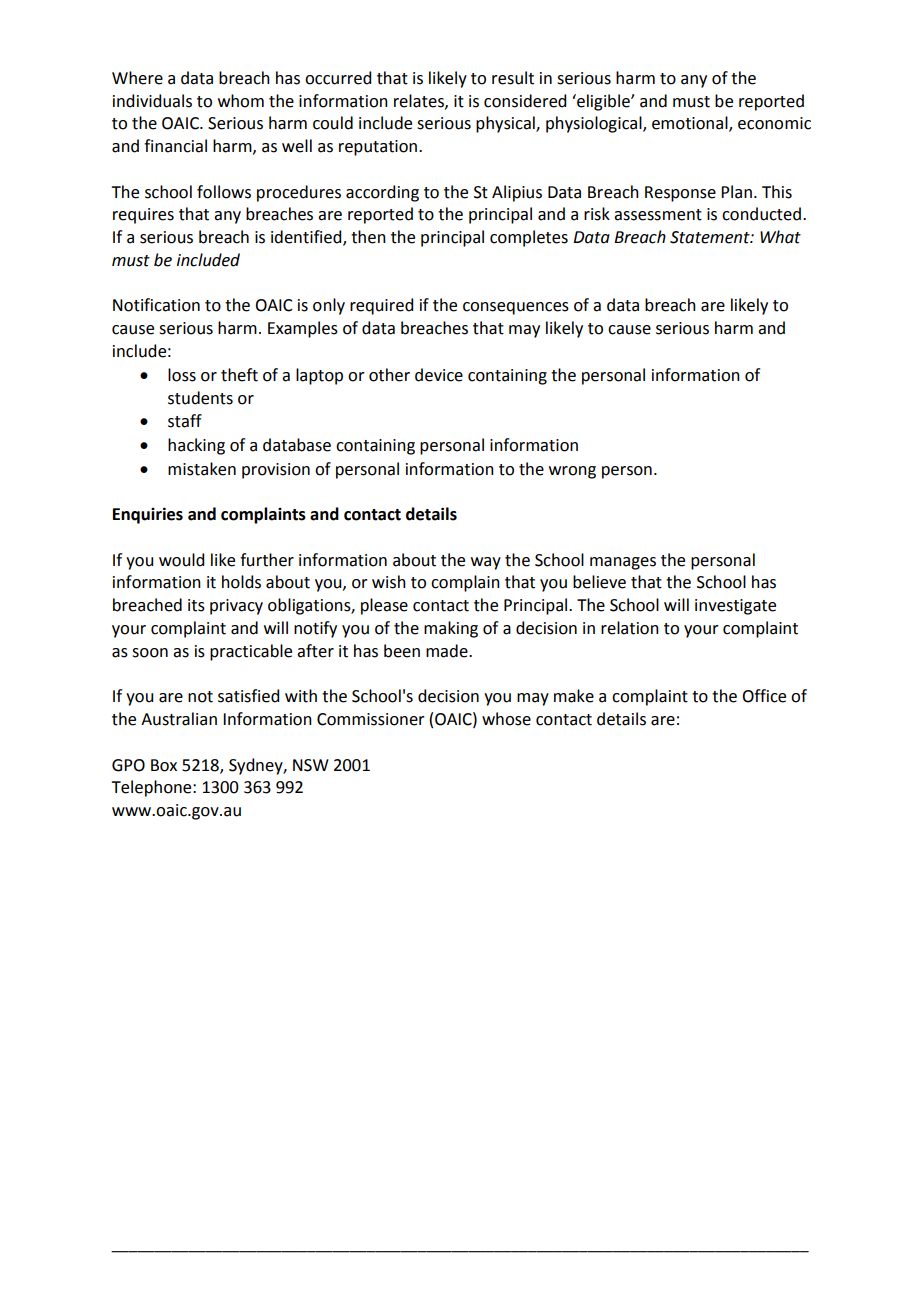  I want to click on way, so click(486, 563).
